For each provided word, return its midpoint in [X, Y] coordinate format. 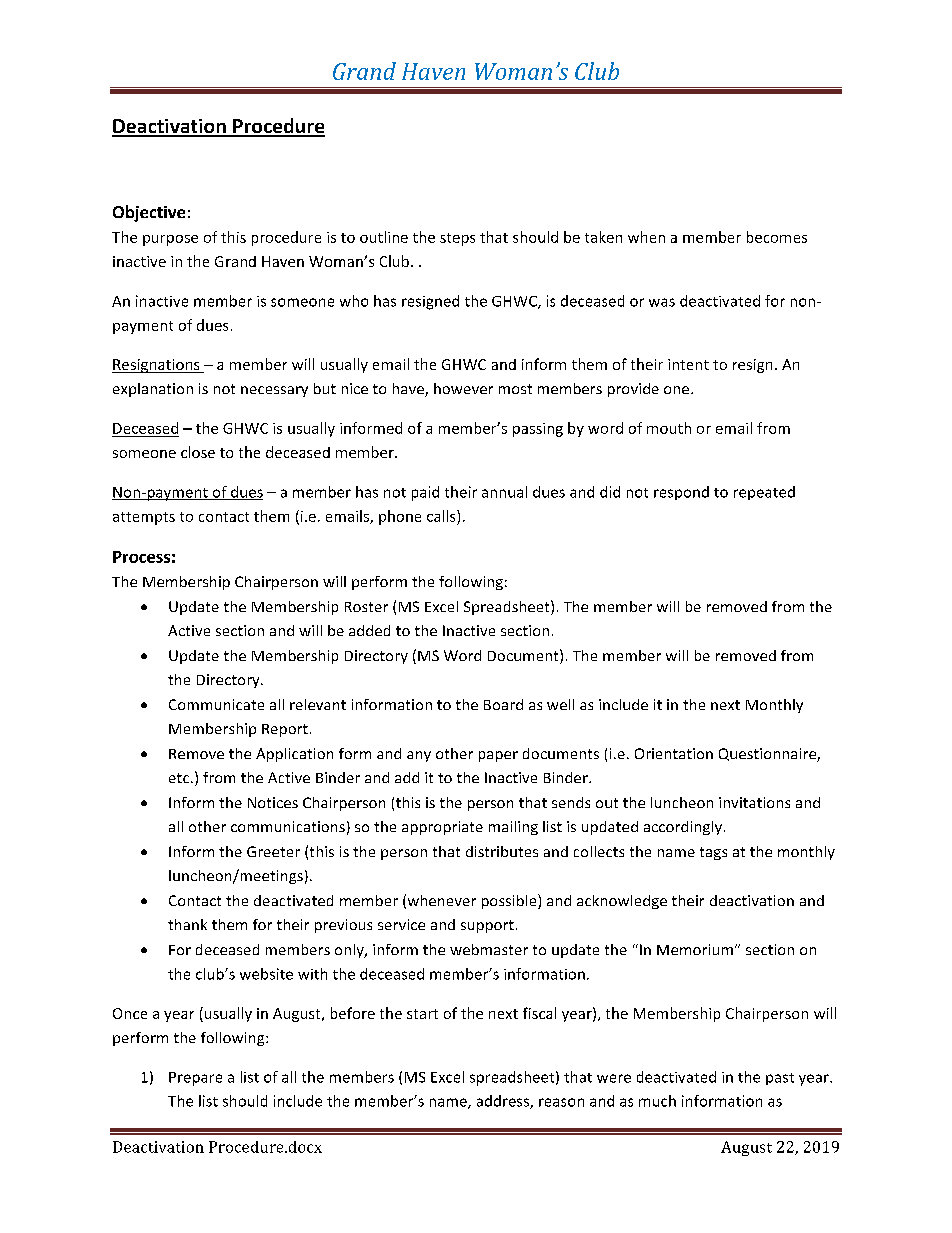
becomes [777, 237]
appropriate [442, 828]
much [657, 1101]
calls [442, 516]
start [422, 1014]
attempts [144, 518]
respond [681, 493]
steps [457, 239]
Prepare [195, 1079]
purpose [170, 240]
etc [180, 778]
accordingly [683, 828]
